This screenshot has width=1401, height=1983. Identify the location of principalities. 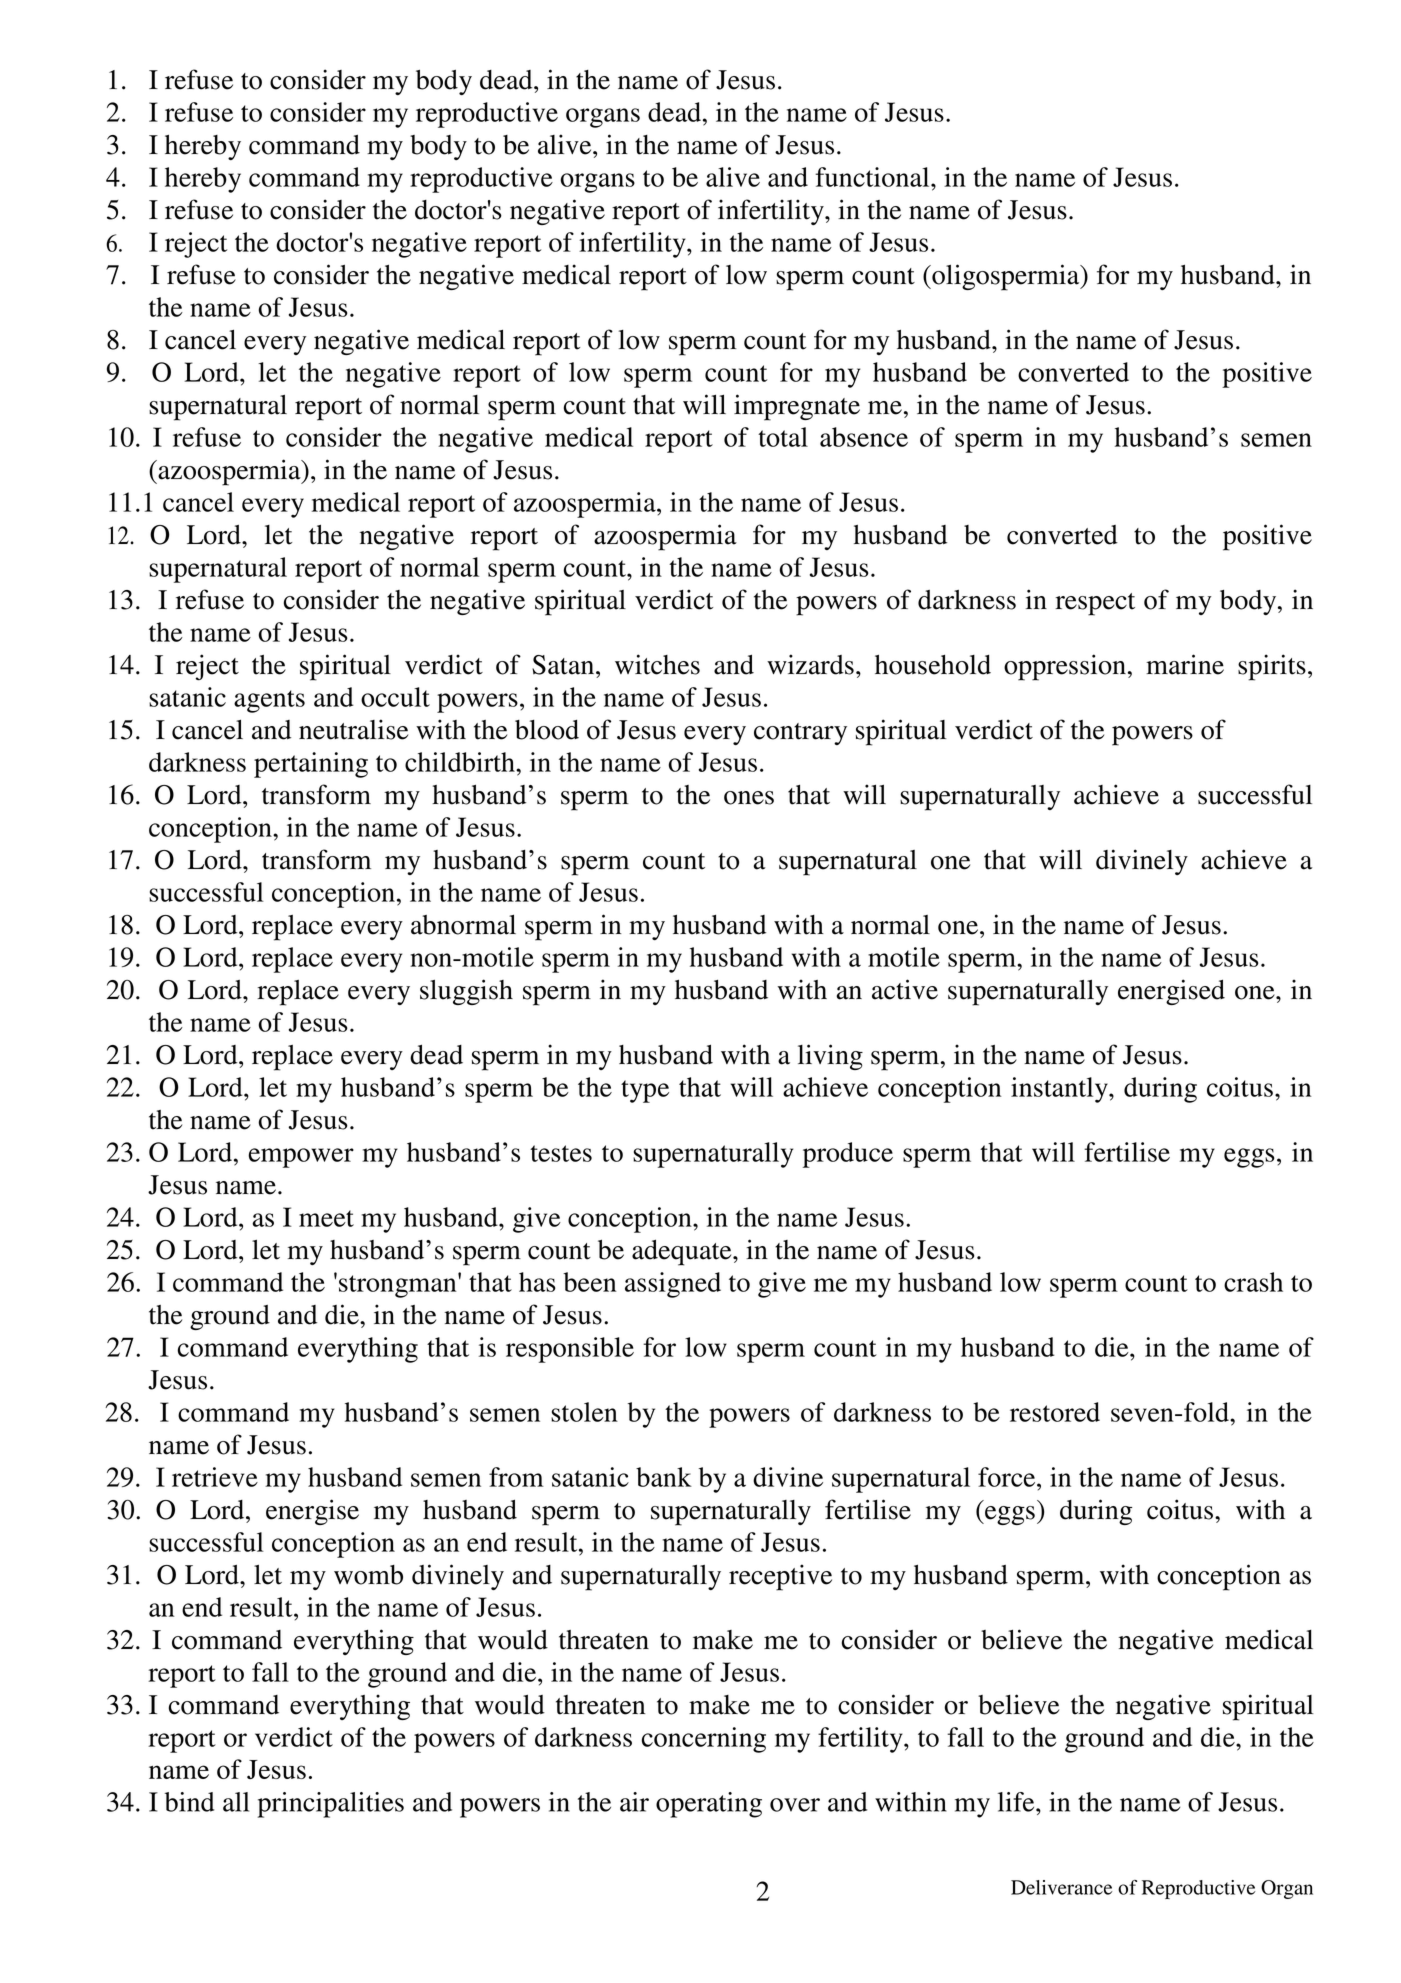
(331, 1805).
